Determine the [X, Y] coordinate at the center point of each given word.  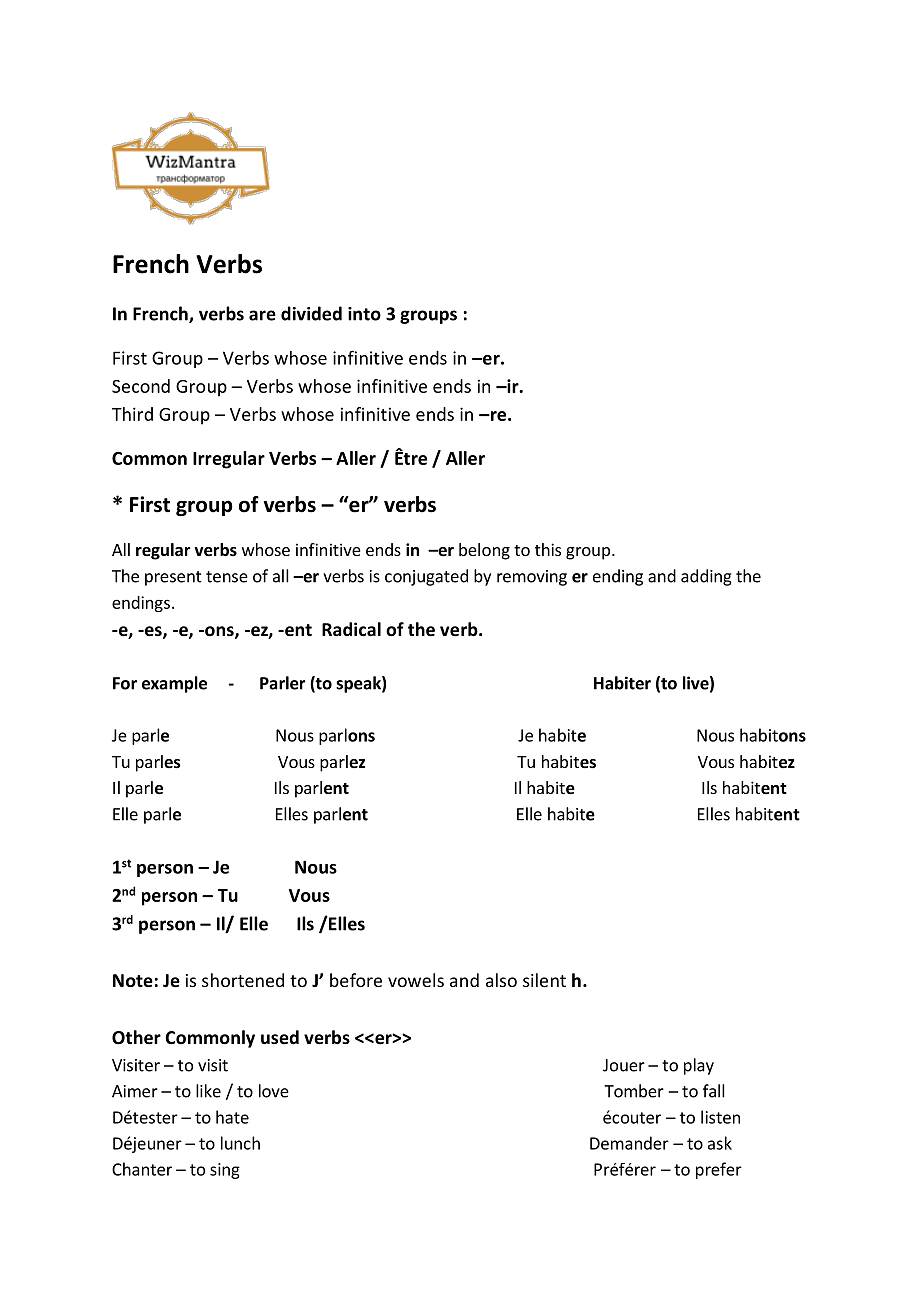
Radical [351, 629]
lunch [240, 1143]
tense [227, 577]
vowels [416, 980]
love [274, 1091]
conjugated [426, 577]
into [364, 314]
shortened [243, 980]
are [262, 315]
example [174, 684]
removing [532, 578]
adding [706, 577]
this [548, 549]
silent [544, 980]
